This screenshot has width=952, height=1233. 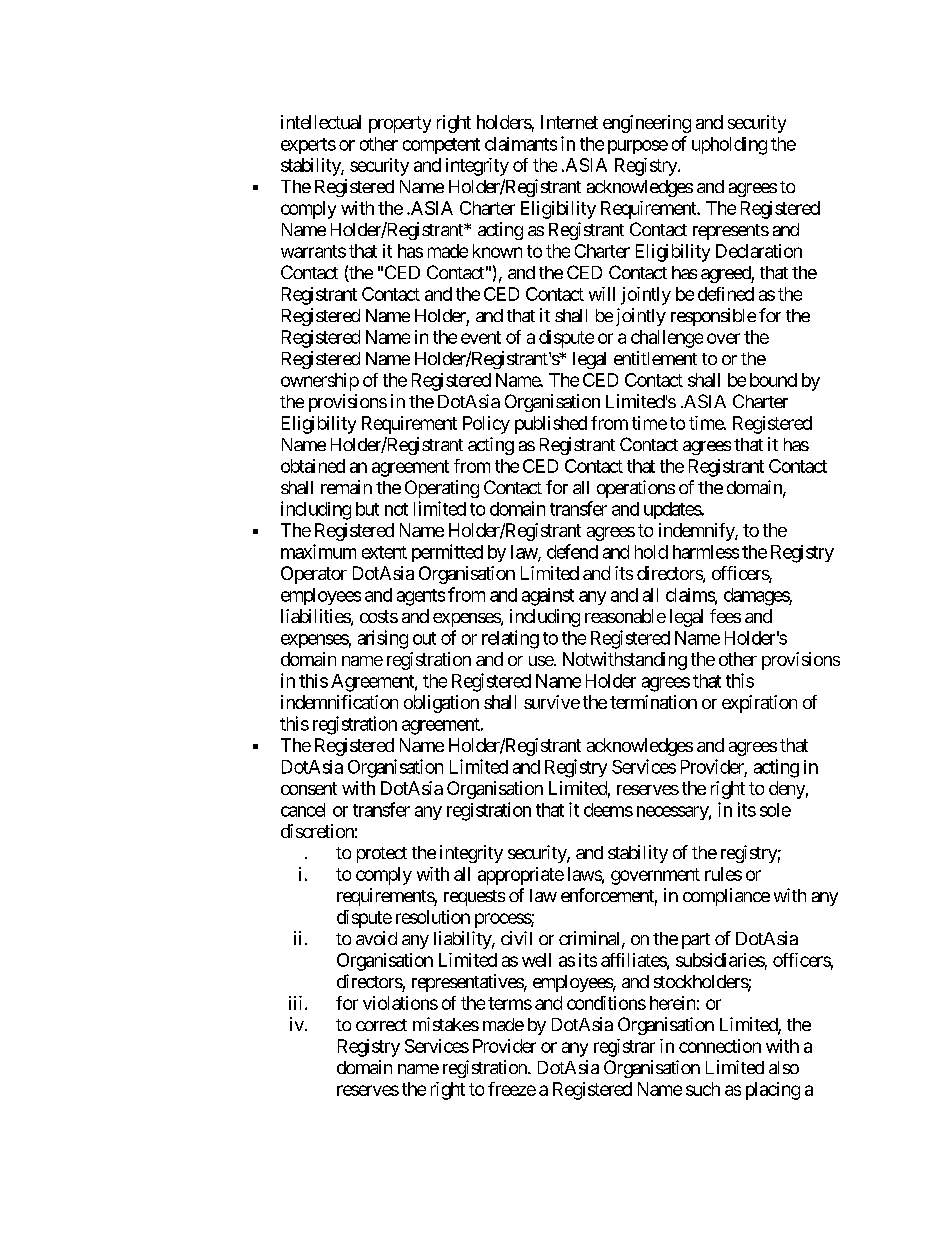 What do you see at coordinates (569, 122) in the screenshot?
I see `Internet` at bounding box center [569, 122].
